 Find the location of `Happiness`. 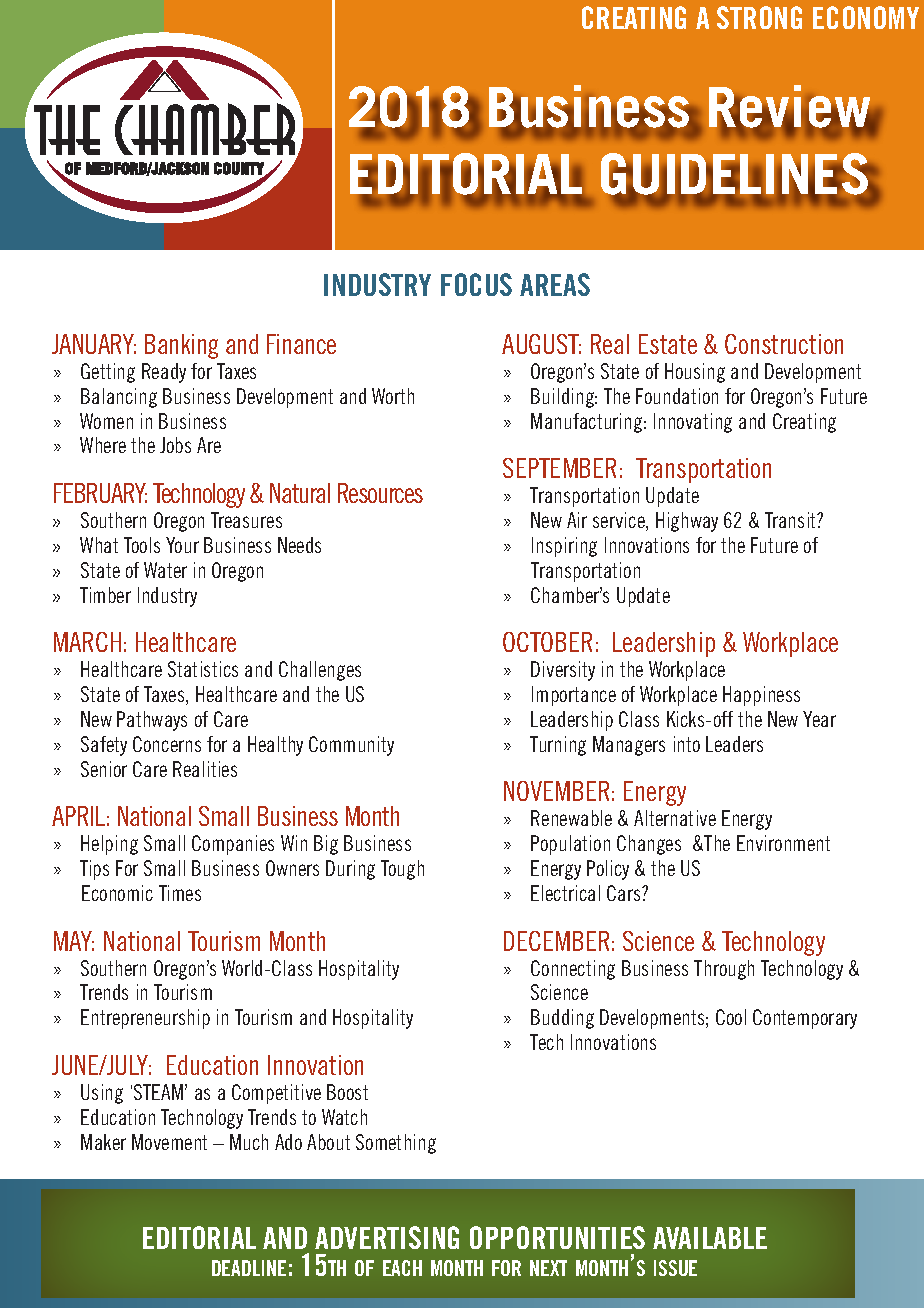

Happiness is located at coordinates (761, 696).
